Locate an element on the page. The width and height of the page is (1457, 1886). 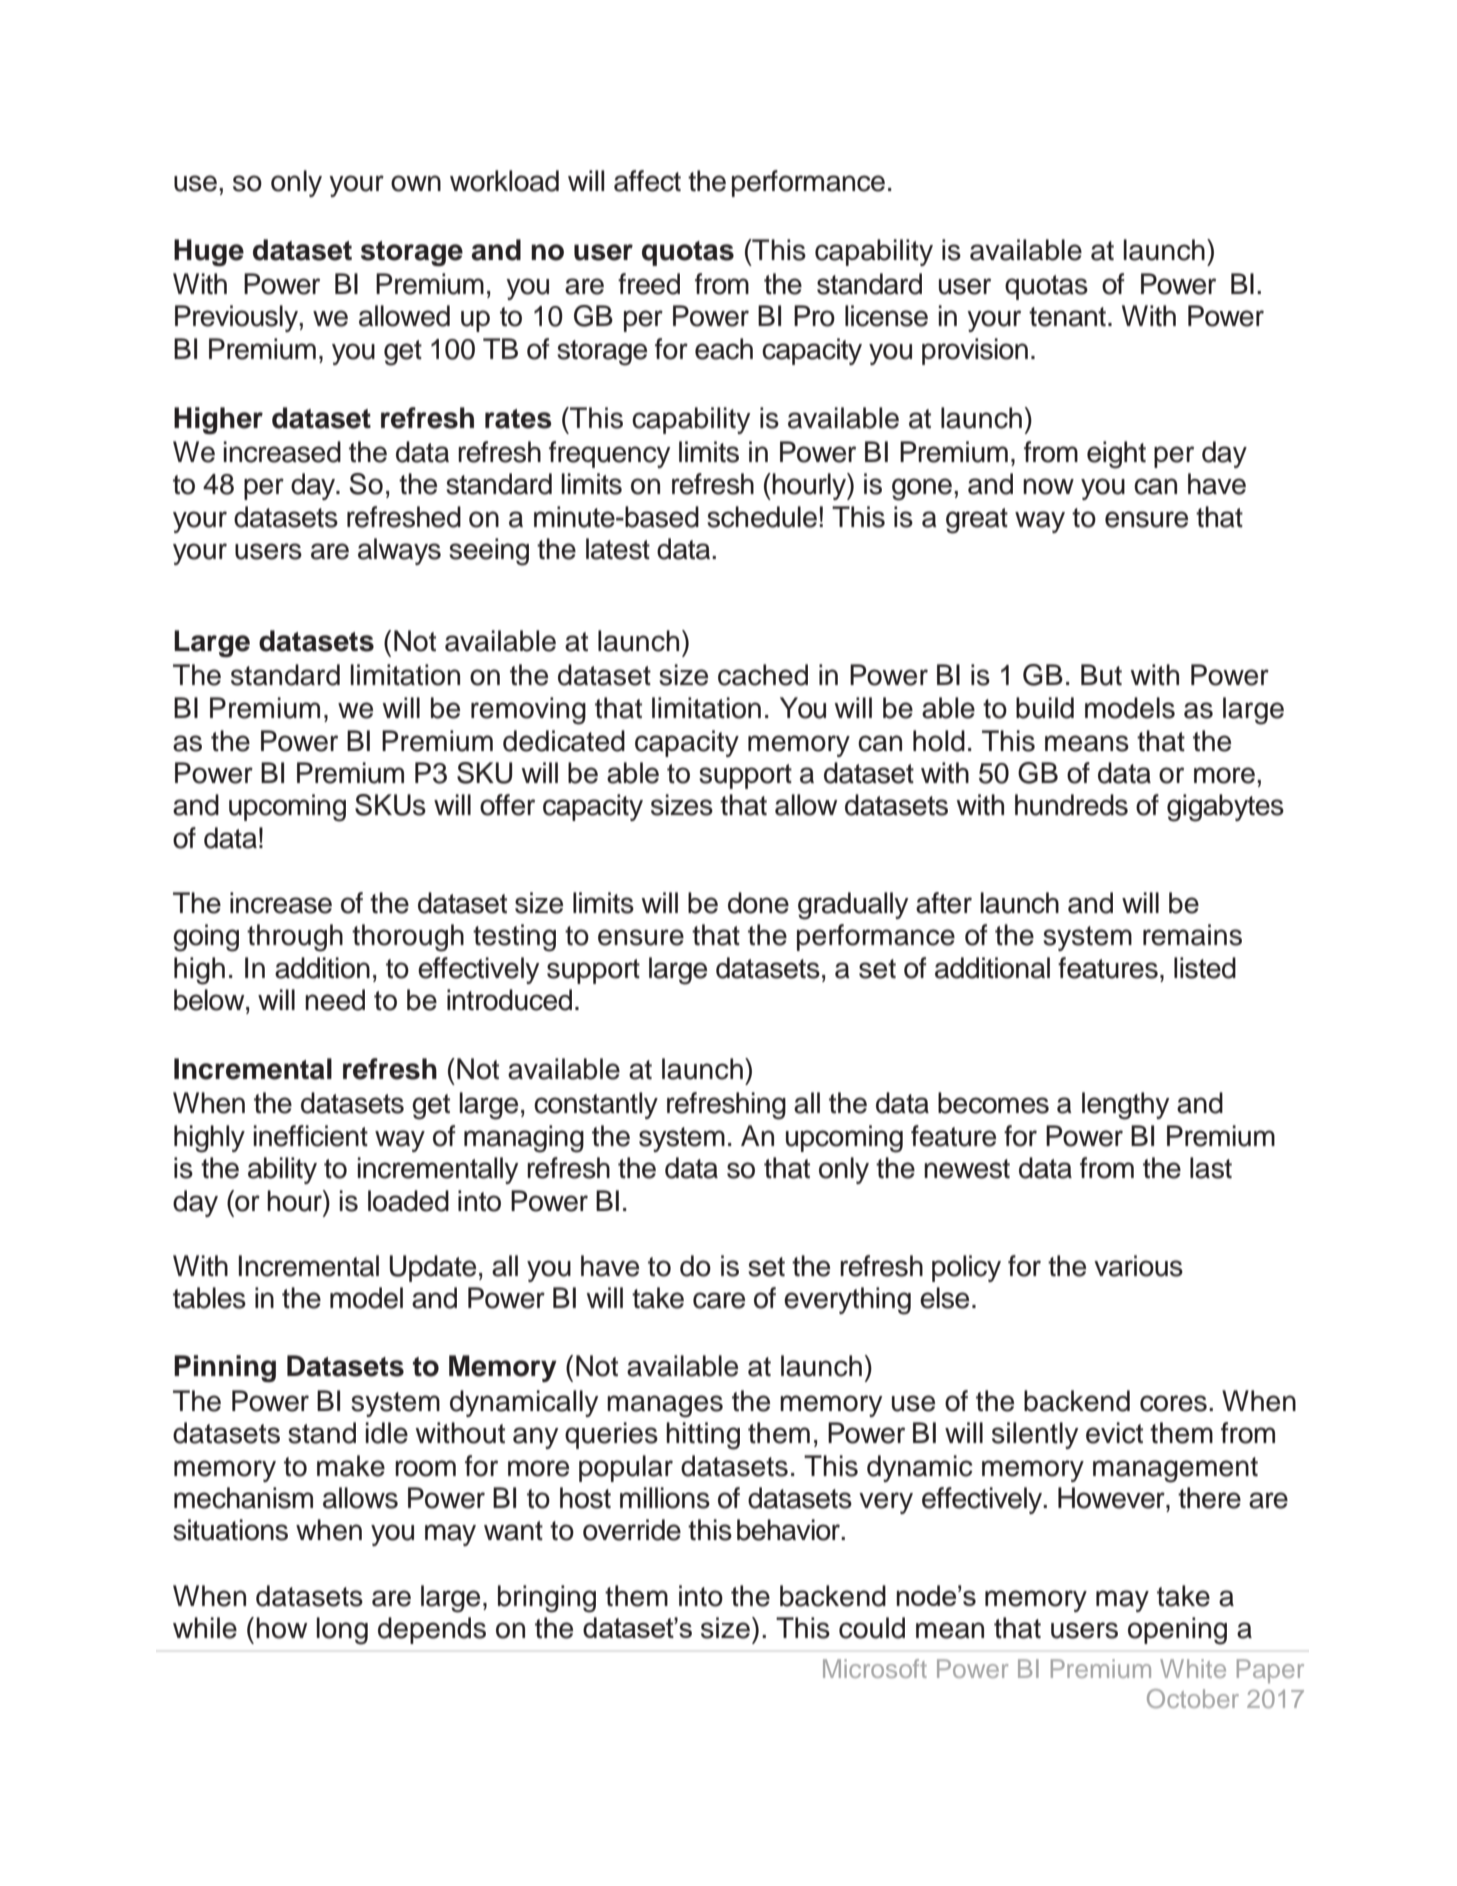
own is located at coordinates (416, 183).
